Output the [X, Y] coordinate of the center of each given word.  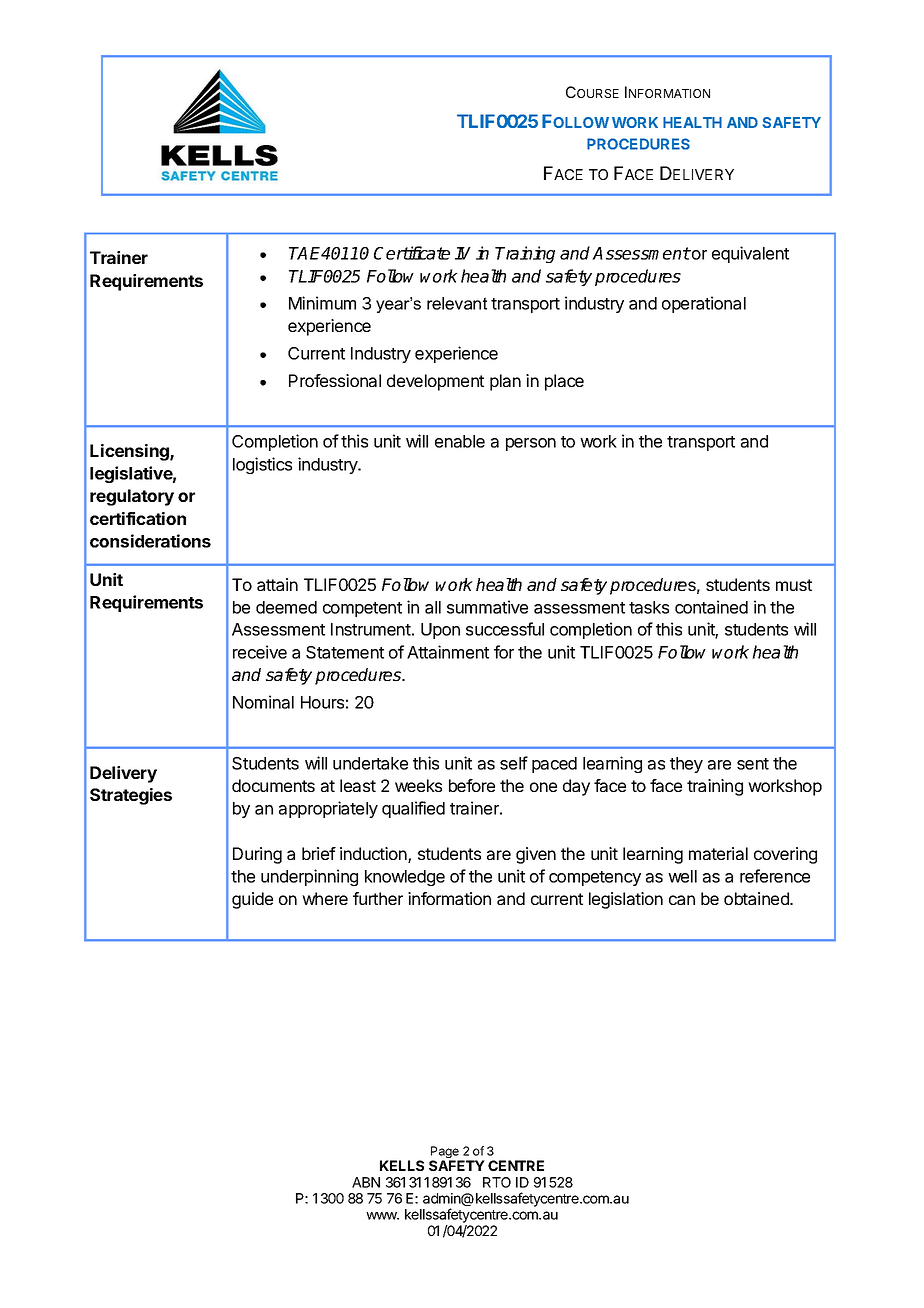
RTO [497, 1182]
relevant [457, 303]
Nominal [263, 702]
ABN [366, 1182]
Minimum [322, 303]
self [514, 763]
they [686, 765]
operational [704, 304]
